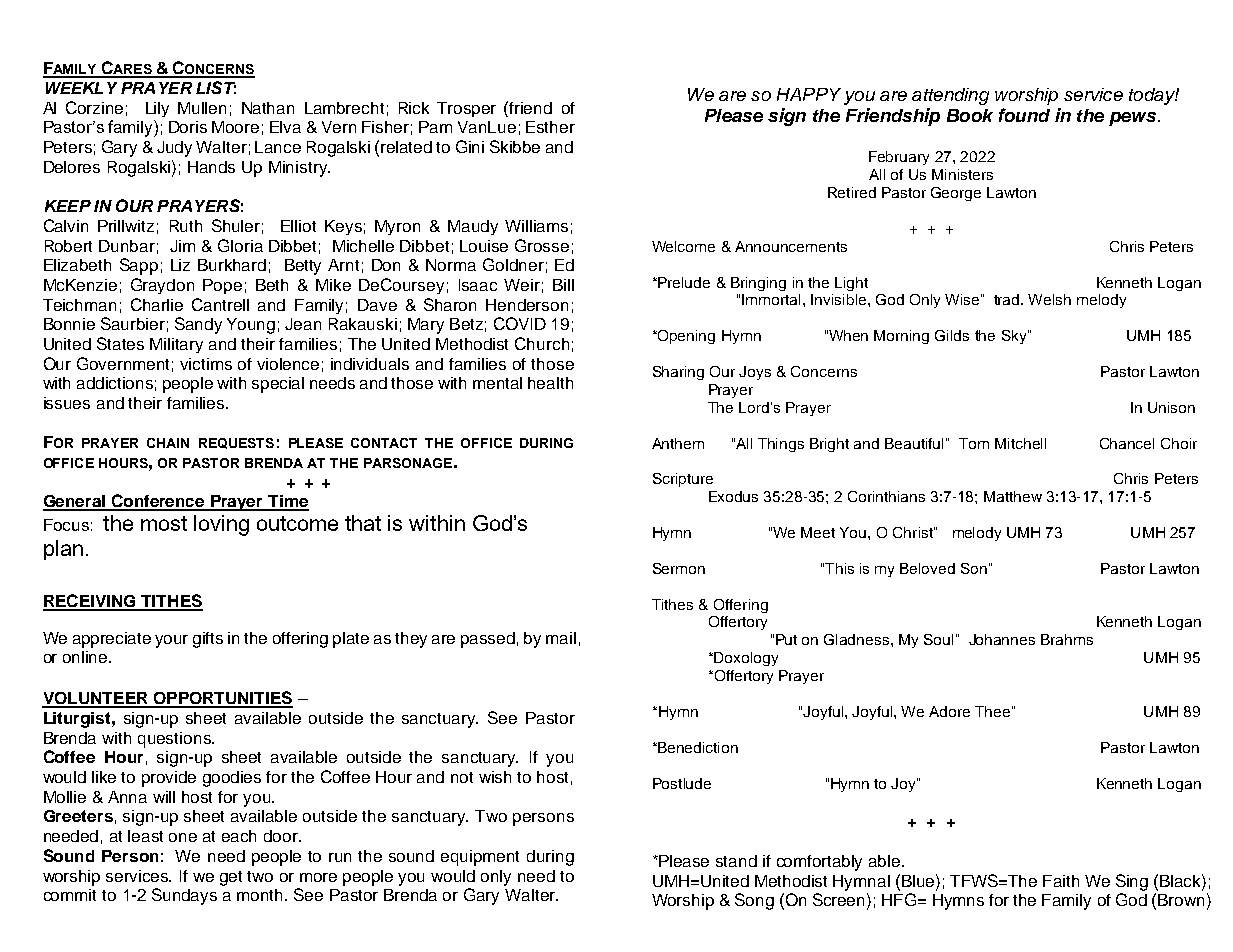 This screenshot has width=1233, height=952. I want to click on Cantrell, so click(220, 304).
